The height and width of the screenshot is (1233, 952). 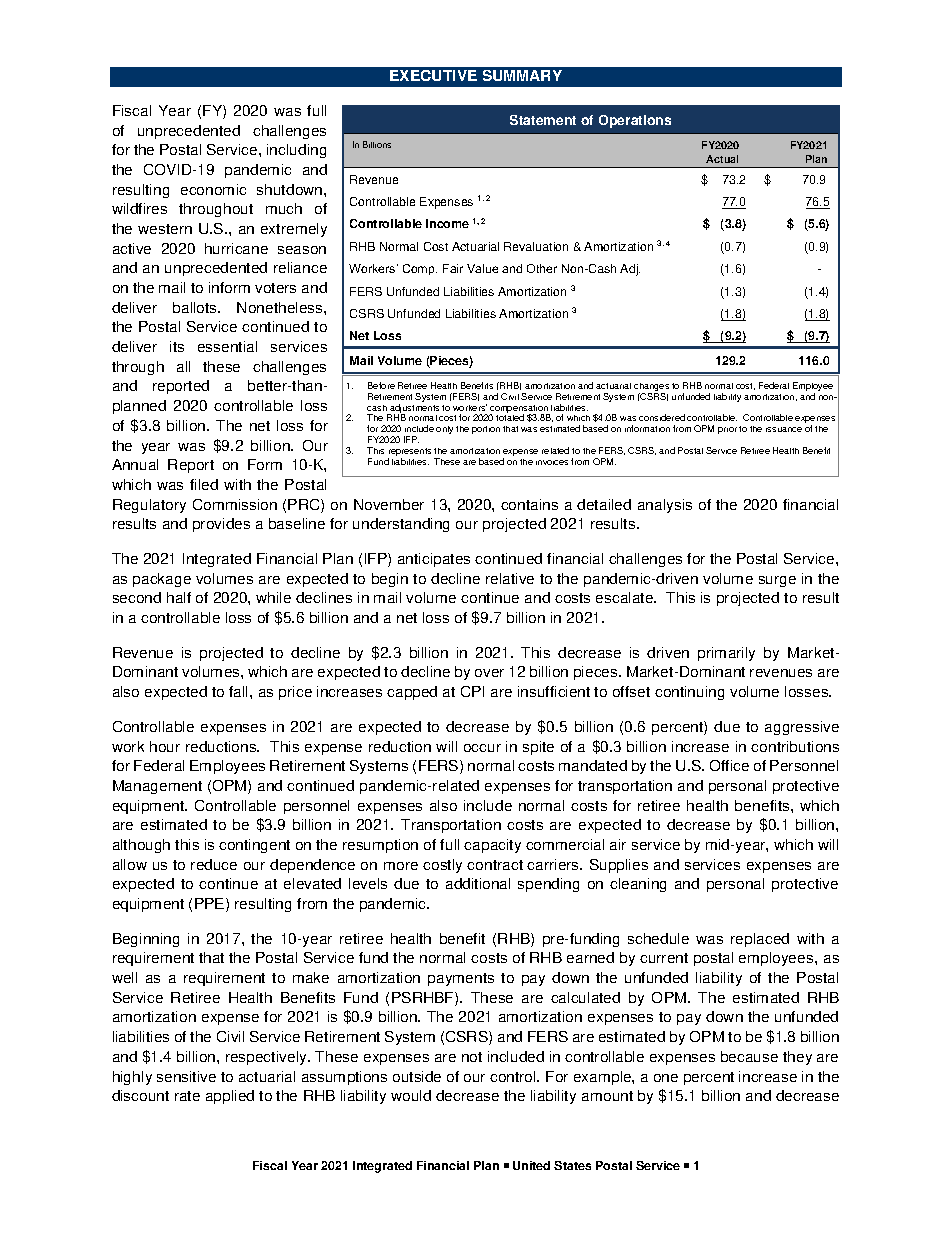 What do you see at coordinates (227, 346) in the screenshot?
I see `essential` at bounding box center [227, 346].
